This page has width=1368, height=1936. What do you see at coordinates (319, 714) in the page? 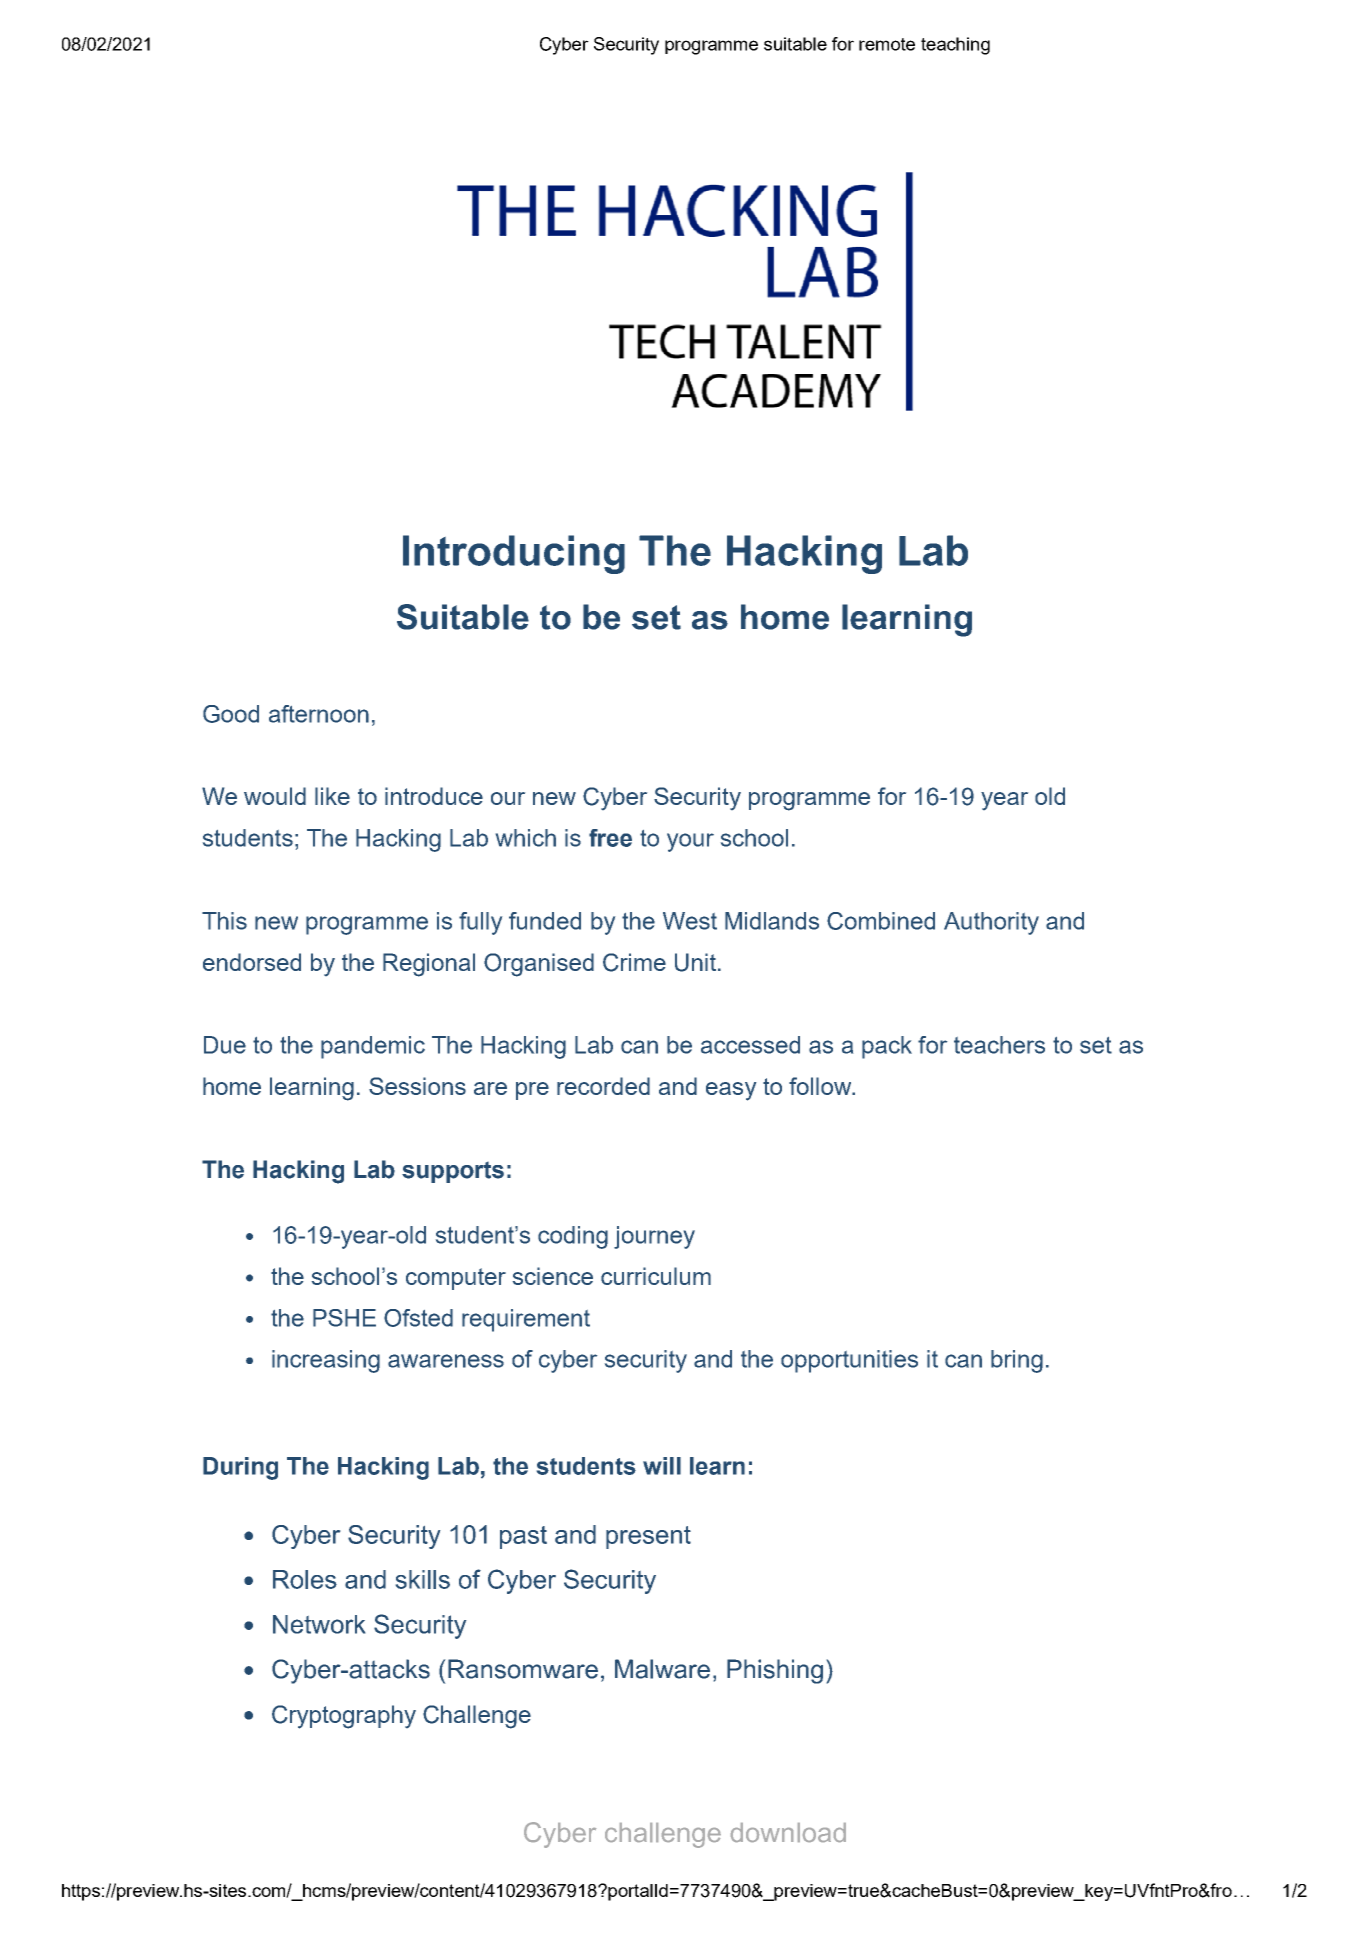
I see `afternoon` at bounding box center [319, 714].
